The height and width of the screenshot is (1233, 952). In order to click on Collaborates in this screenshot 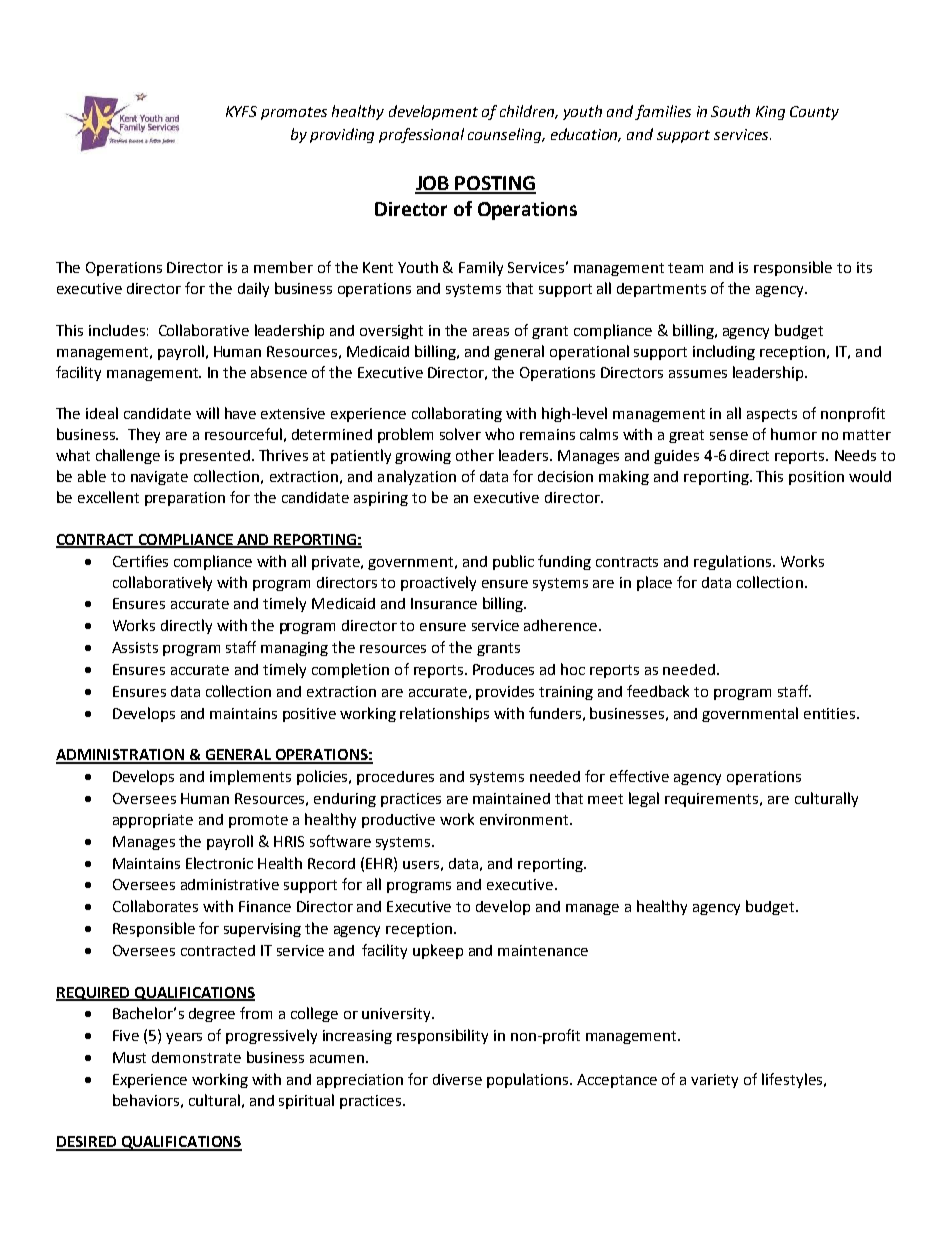, I will do `click(155, 906)`.
